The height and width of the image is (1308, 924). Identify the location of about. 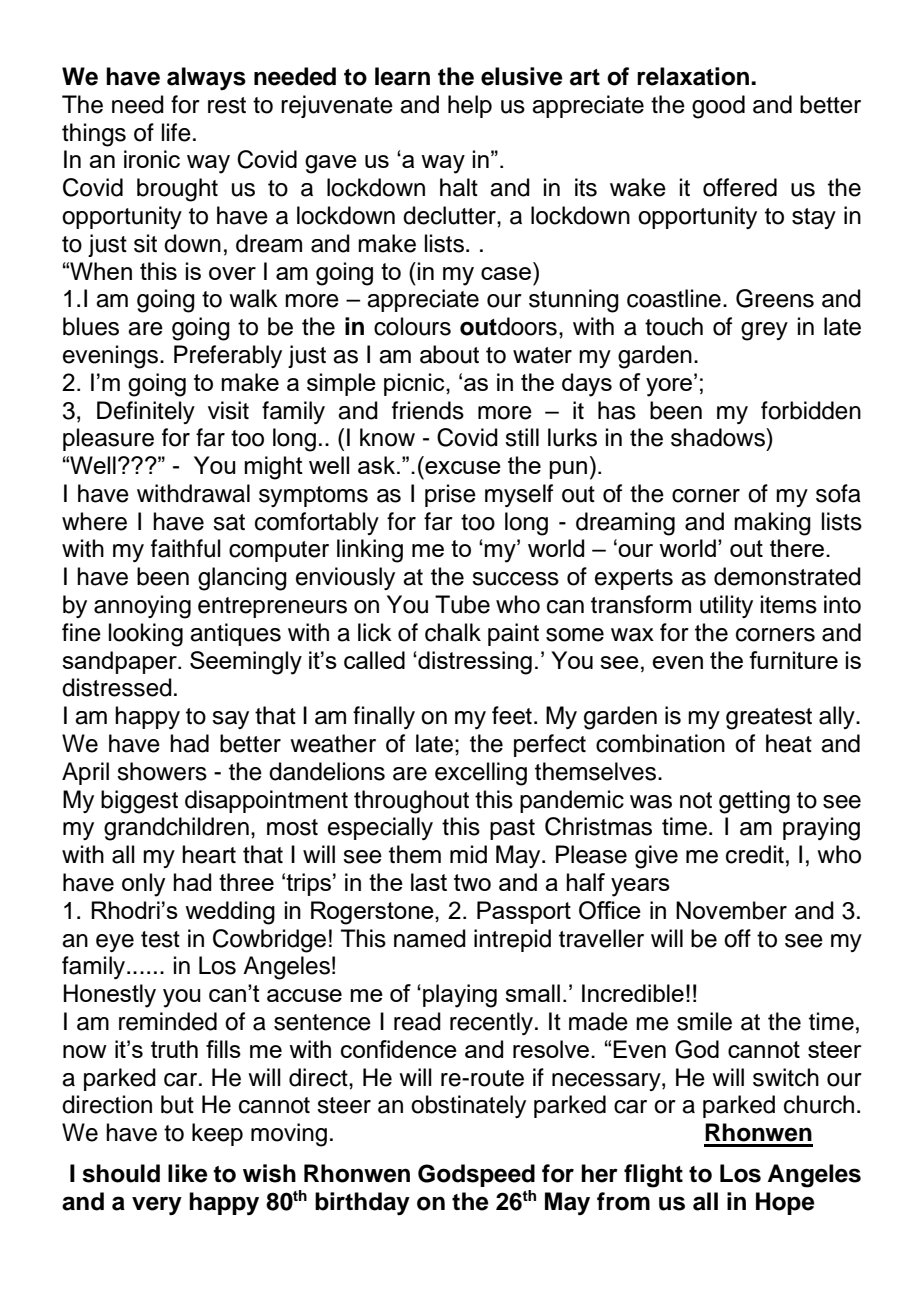
(449, 354).
